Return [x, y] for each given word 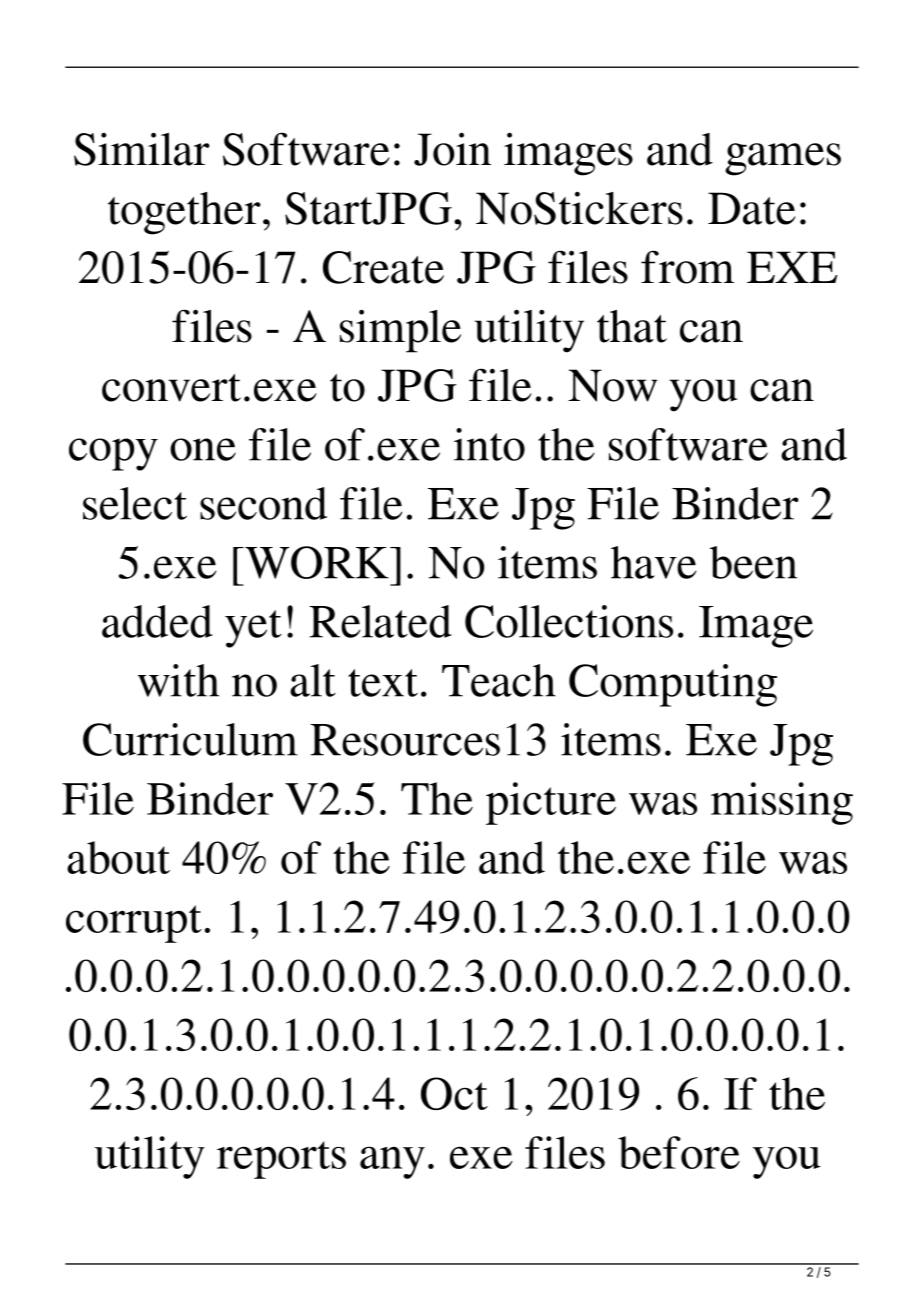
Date [752, 208]
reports [281, 1160]
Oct [454, 1093]
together [184, 213]
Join [452, 149]
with [178, 680]
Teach [499, 680]
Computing [673, 685]
